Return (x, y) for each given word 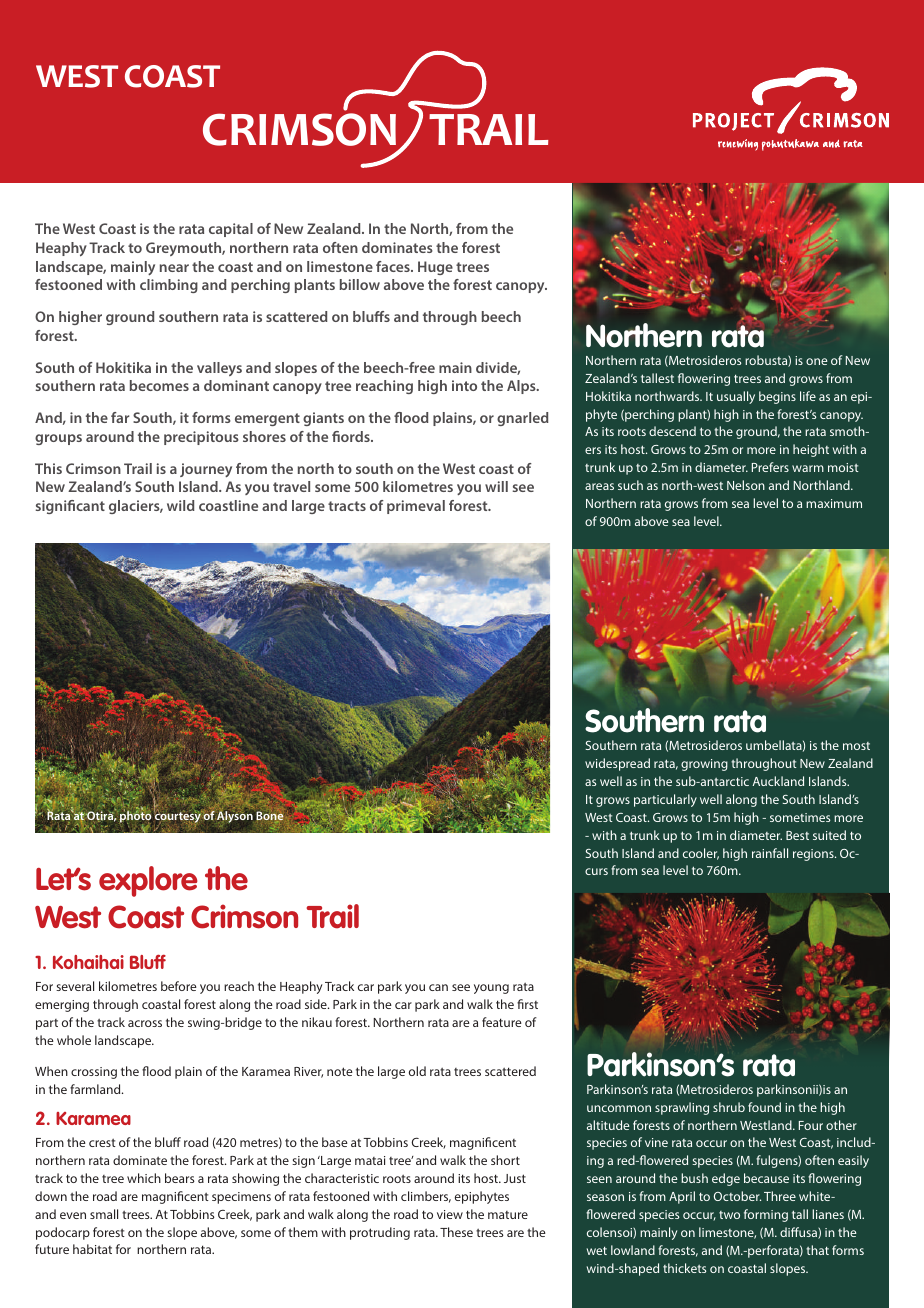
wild (181, 505)
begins (777, 397)
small (104, 1214)
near (174, 268)
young (491, 989)
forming (766, 1215)
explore (148, 881)
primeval (416, 507)
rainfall (770, 853)
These (456, 1232)
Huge (435, 268)
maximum (834, 503)
